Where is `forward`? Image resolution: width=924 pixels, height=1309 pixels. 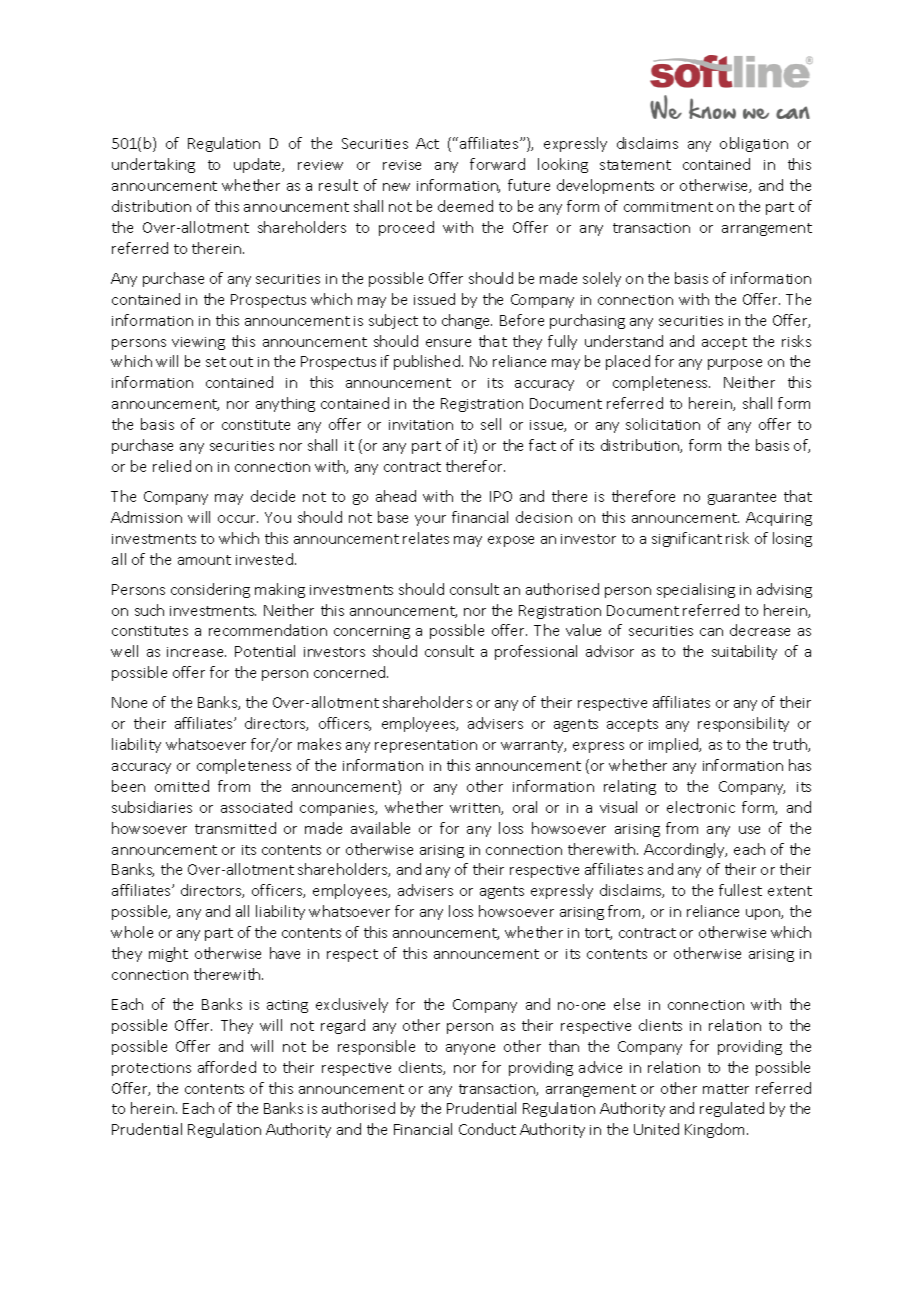
forward is located at coordinates (497, 164).
